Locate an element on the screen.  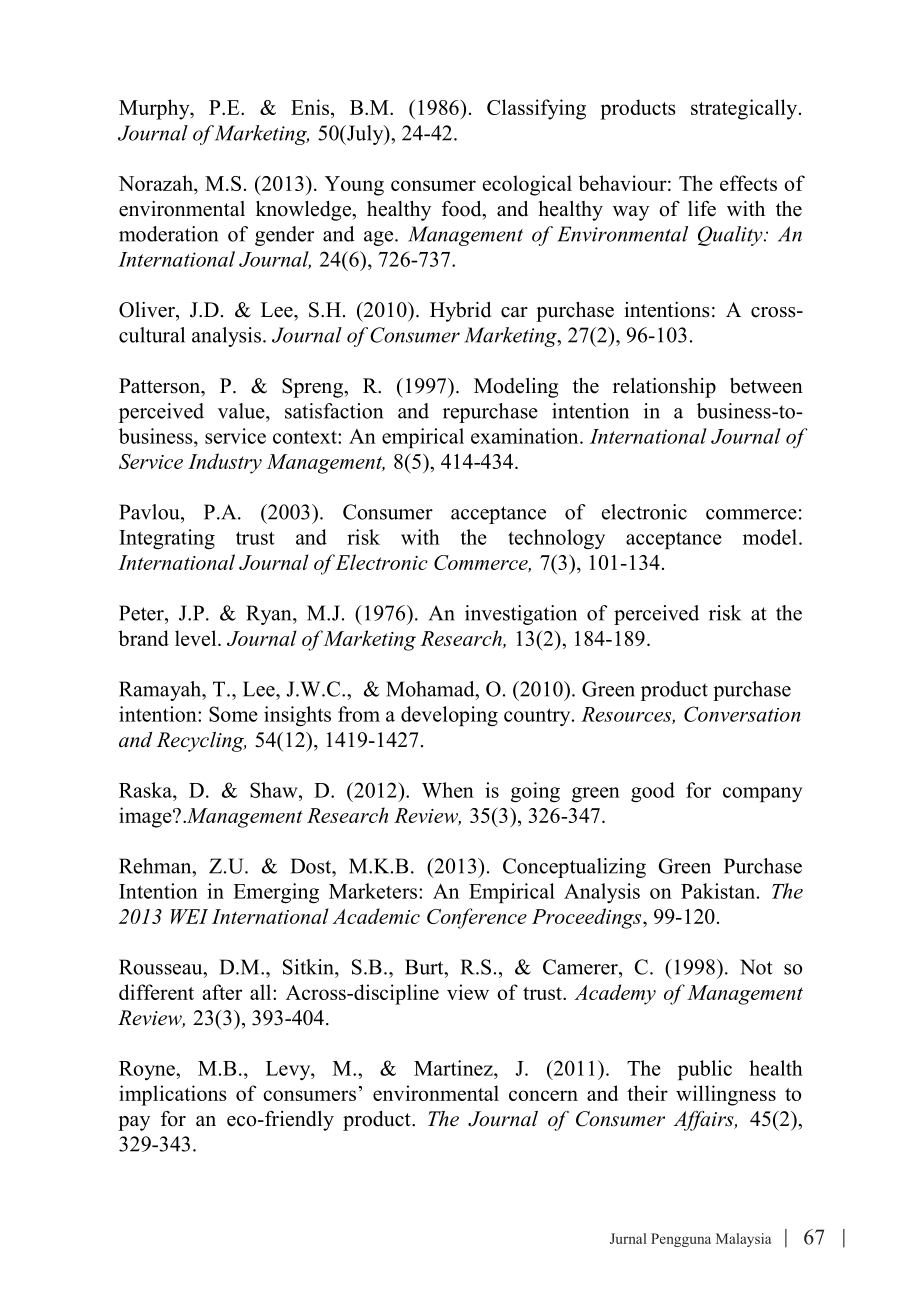
moderation is located at coordinates (168, 234).
